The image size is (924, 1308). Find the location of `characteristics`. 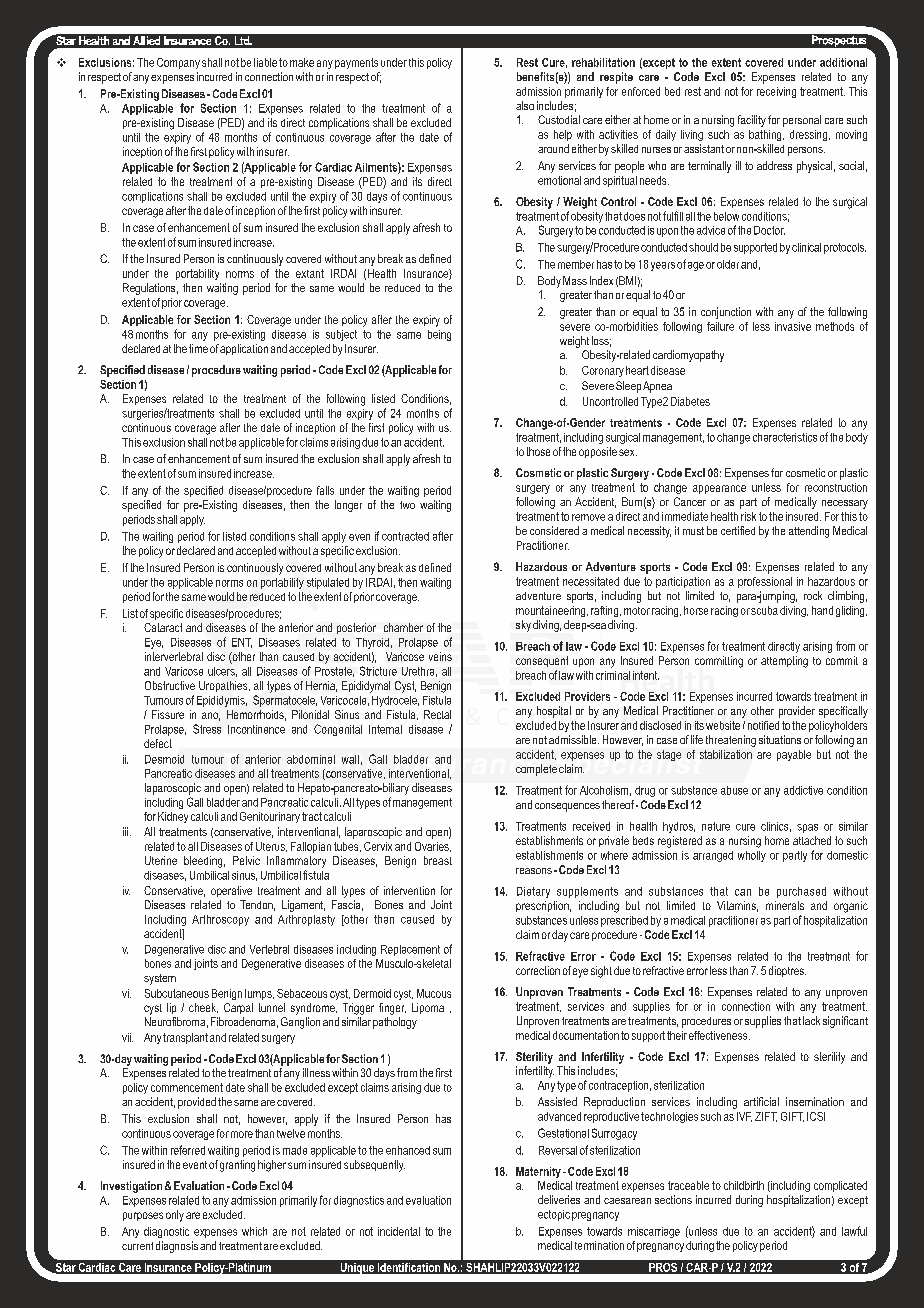

characteristics is located at coordinates (785, 437).
